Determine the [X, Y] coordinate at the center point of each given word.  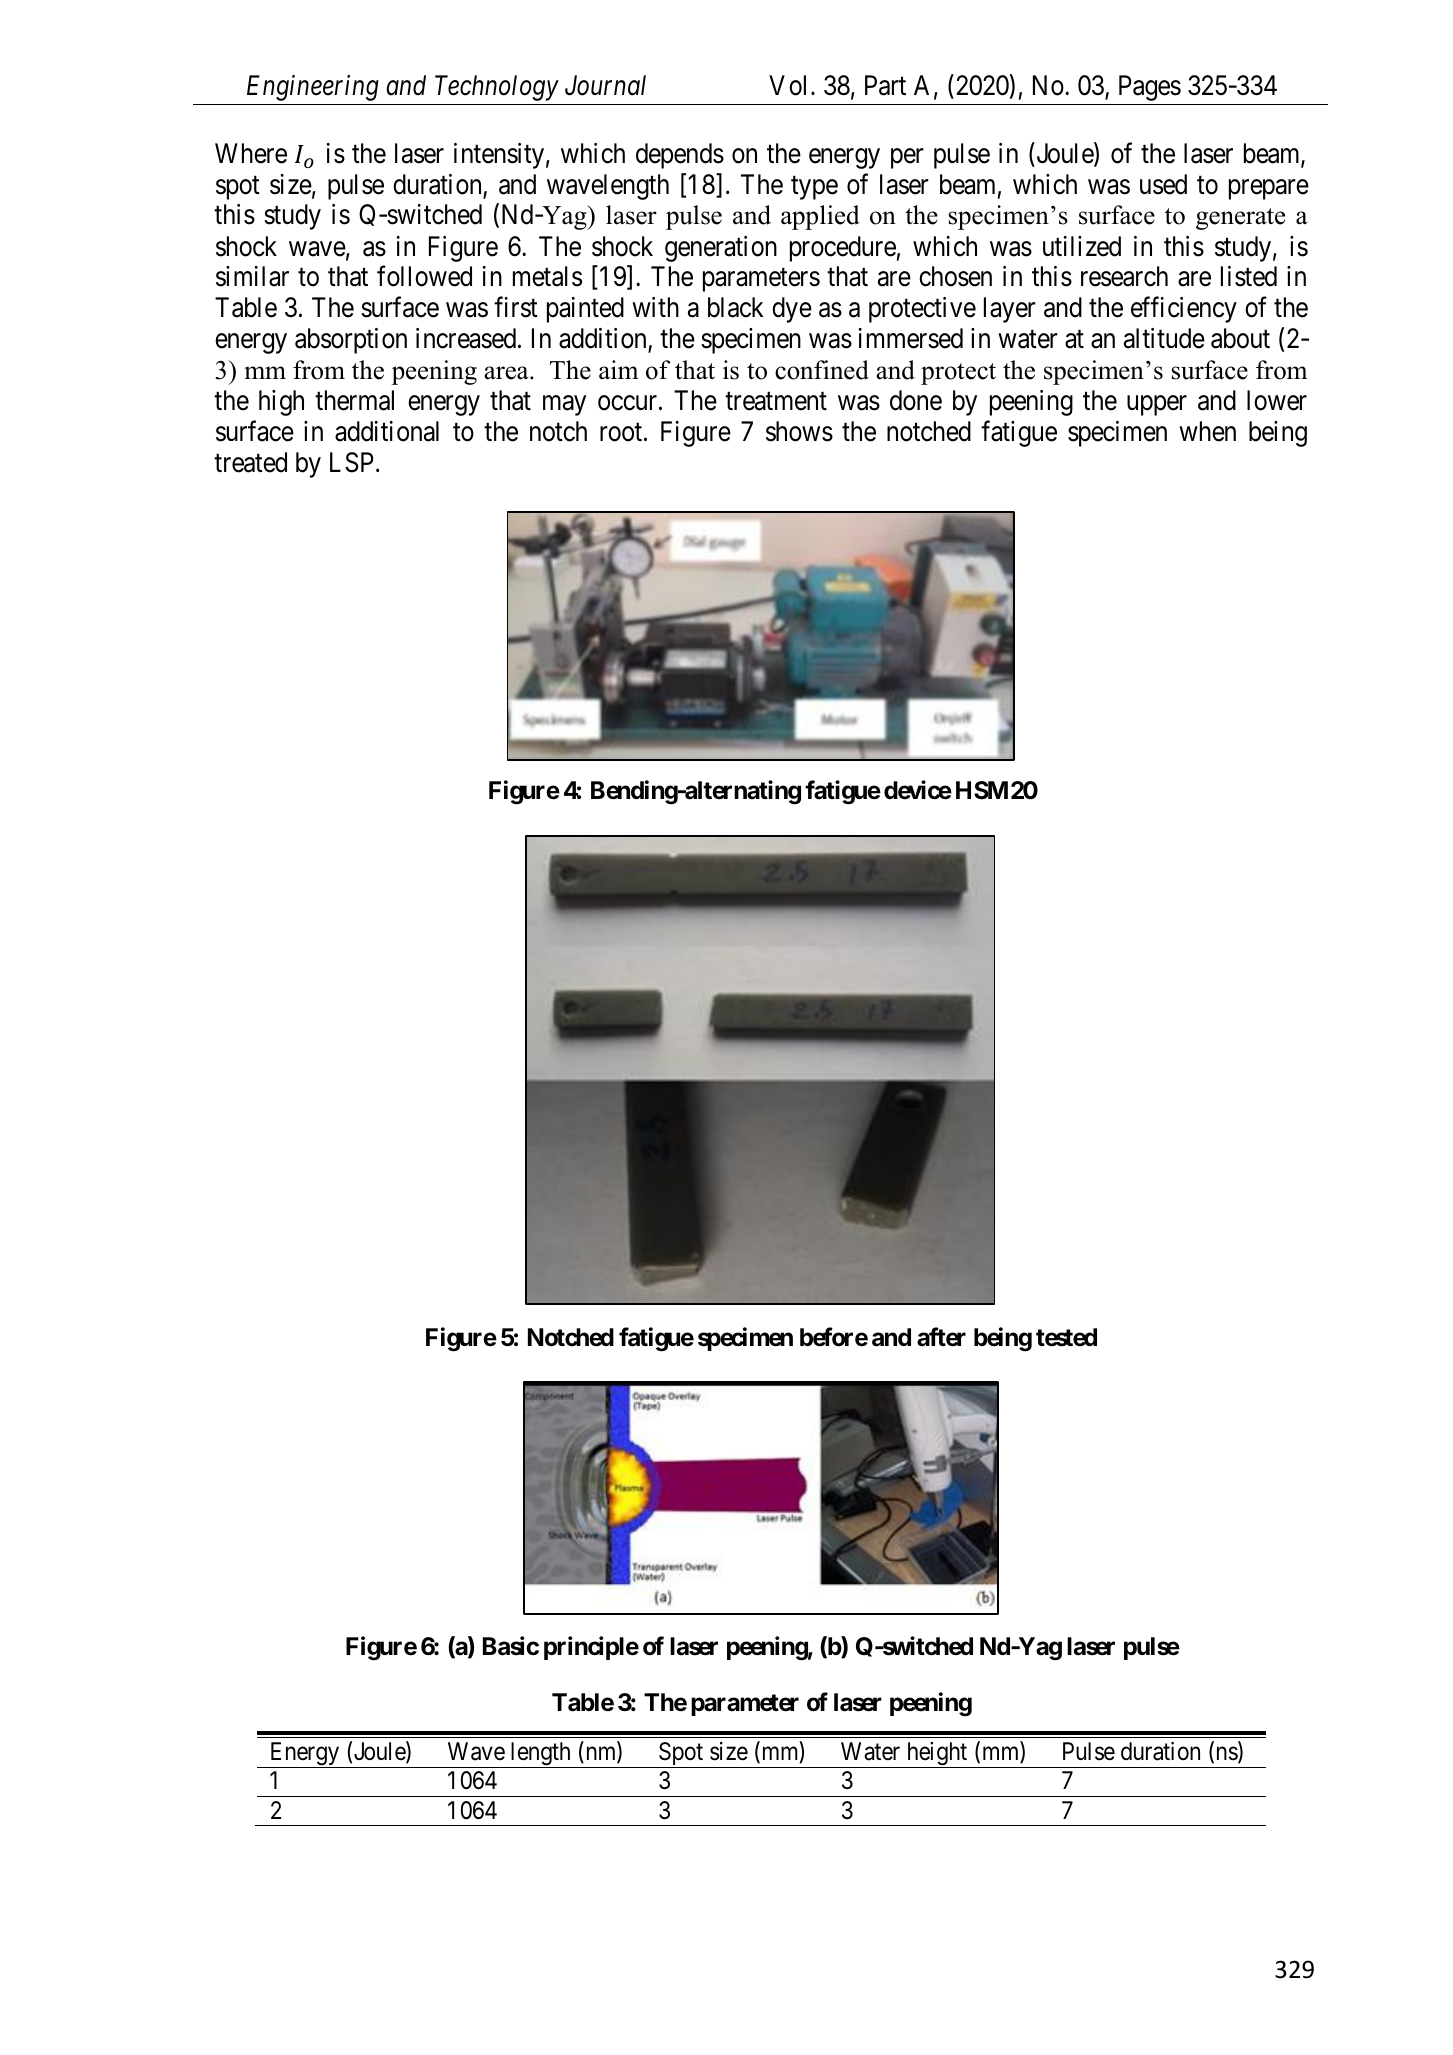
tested [1066, 1337]
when [1207, 431]
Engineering [313, 88]
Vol [787, 85]
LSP [352, 462]
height [937, 1755]
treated [250, 462]
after [941, 1337]
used [1163, 184]
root [622, 432]
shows [799, 431]
